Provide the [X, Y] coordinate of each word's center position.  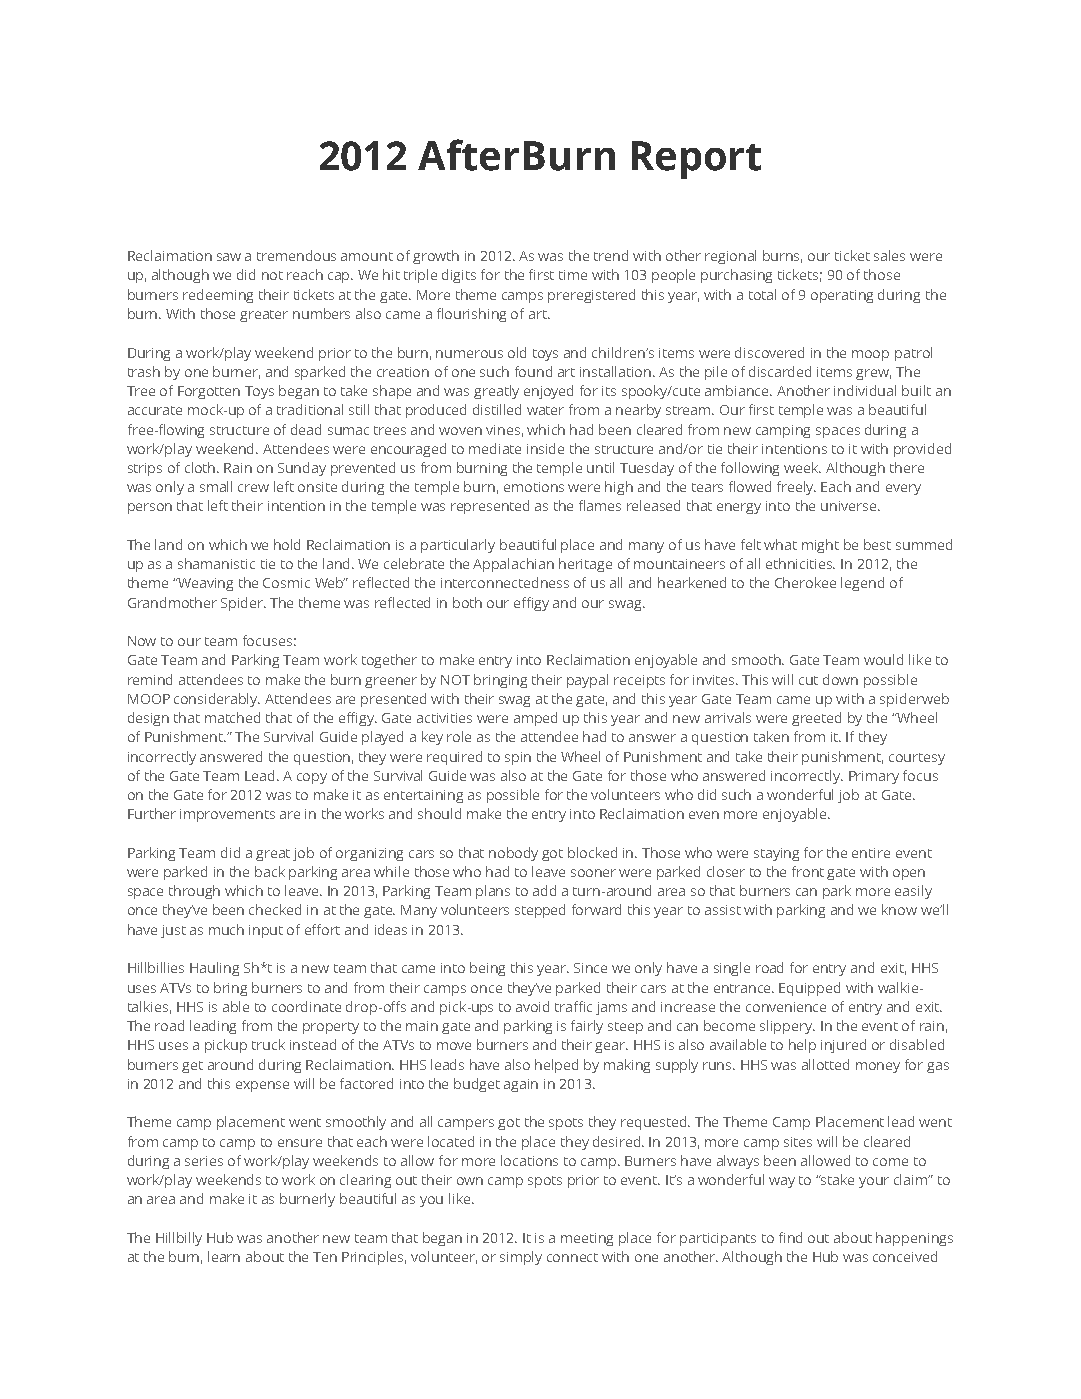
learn [224, 1256]
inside [545, 448]
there [907, 467]
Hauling [214, 969]
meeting [587, 1239]
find [790, 1237]
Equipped [809, 989]
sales [889, 255]
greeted [816, 719]
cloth [201, 467]
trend [611, 255]
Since [590, 968]
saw [229, 257]
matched [232, 717]
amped [535, 719]
